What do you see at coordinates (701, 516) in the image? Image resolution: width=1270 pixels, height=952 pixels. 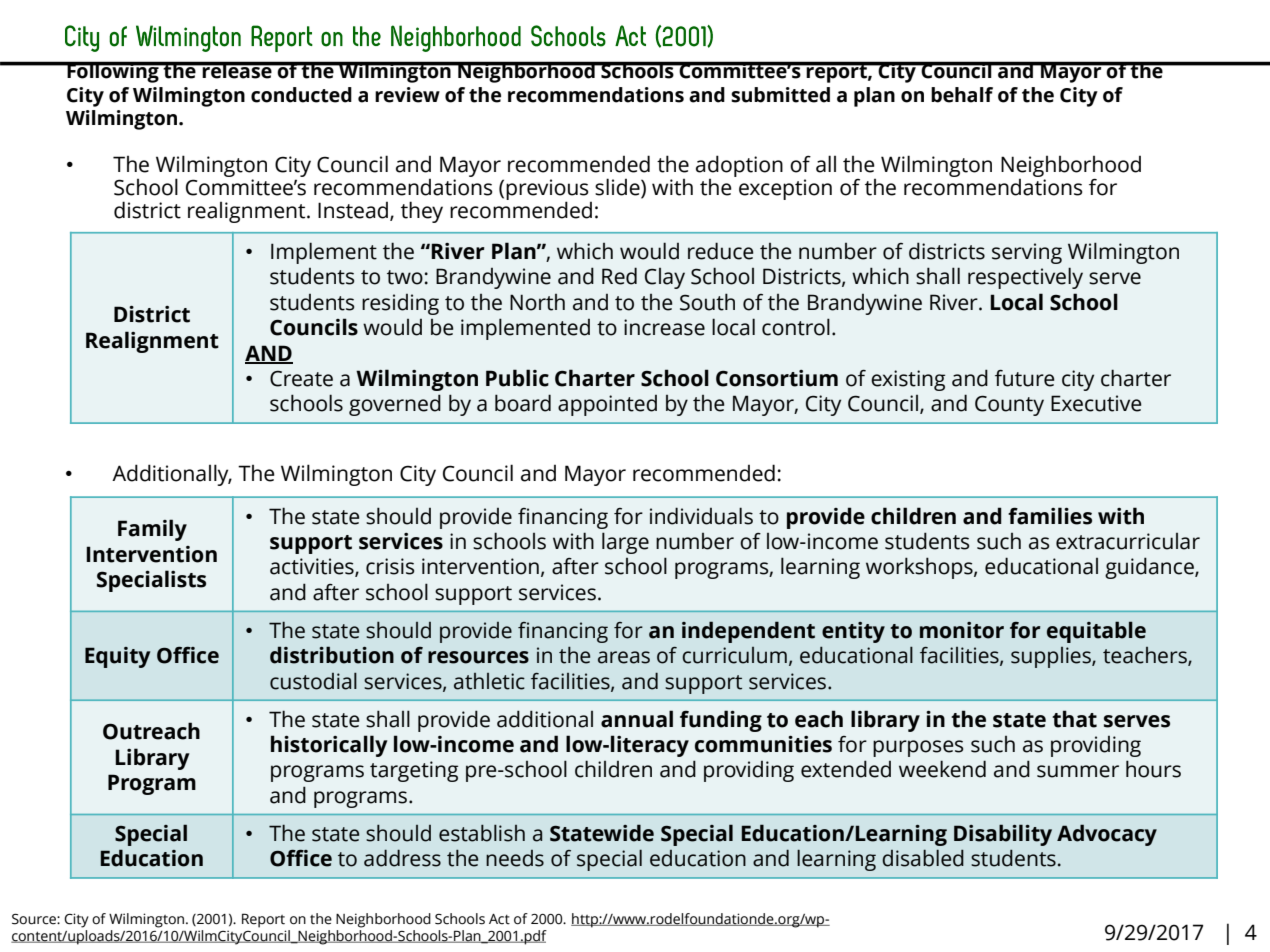 I see `individuals` at bounding box center [701, 516].
